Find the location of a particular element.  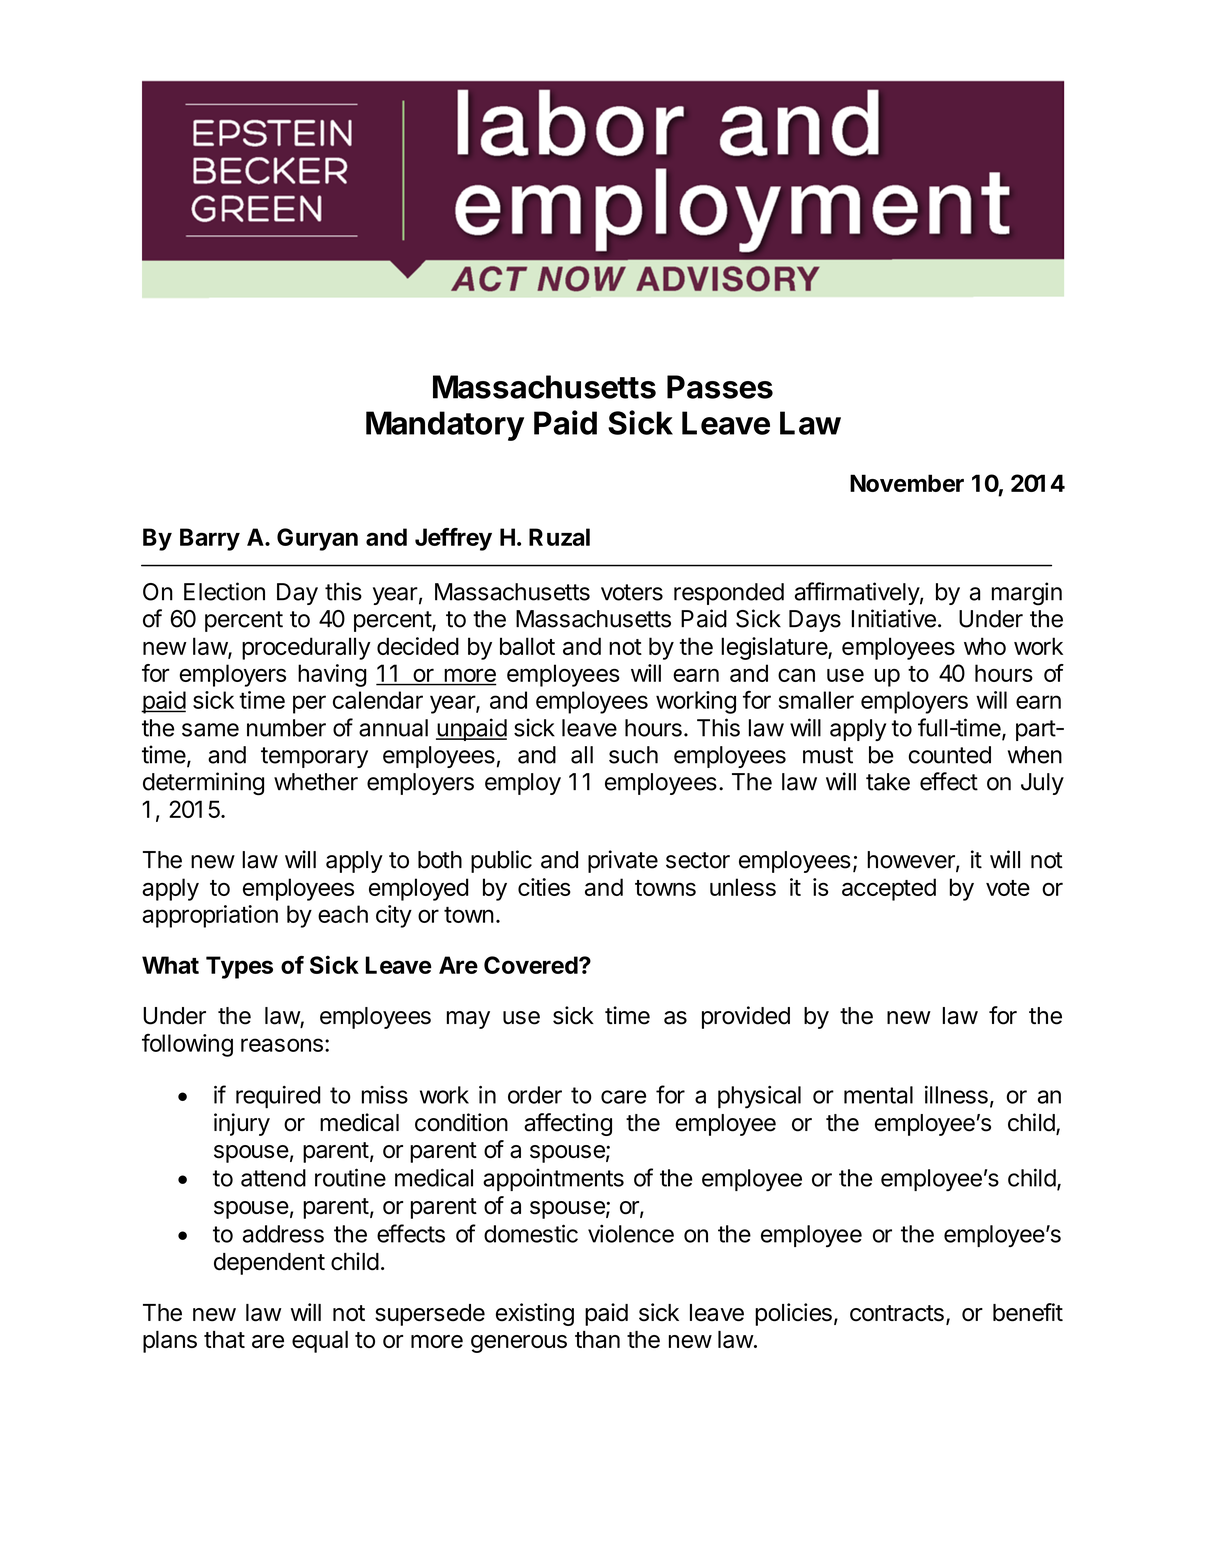

Mandatory is located at coordinates (445, 426).
